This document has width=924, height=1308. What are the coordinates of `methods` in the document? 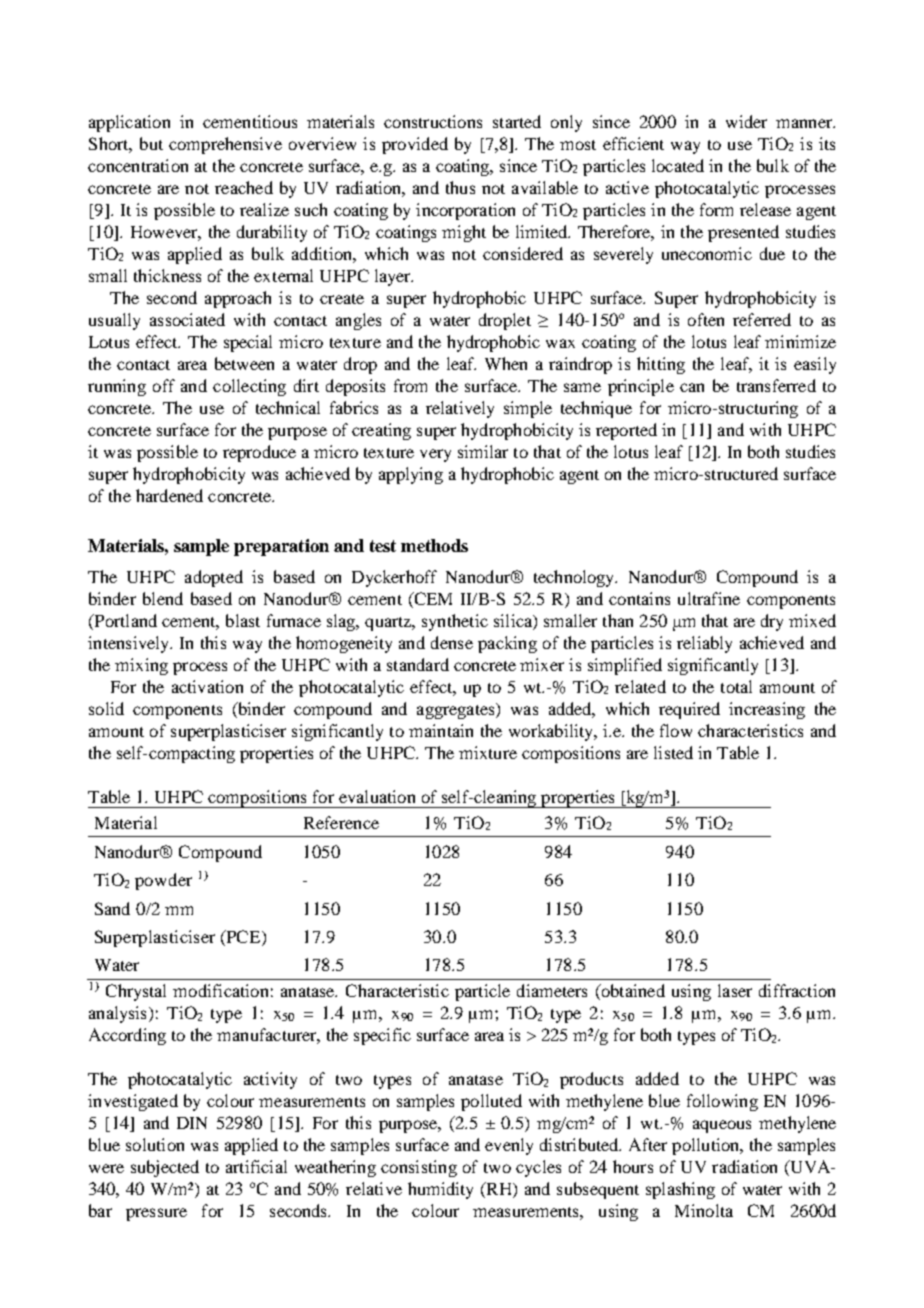 It's located at (434, 545).
